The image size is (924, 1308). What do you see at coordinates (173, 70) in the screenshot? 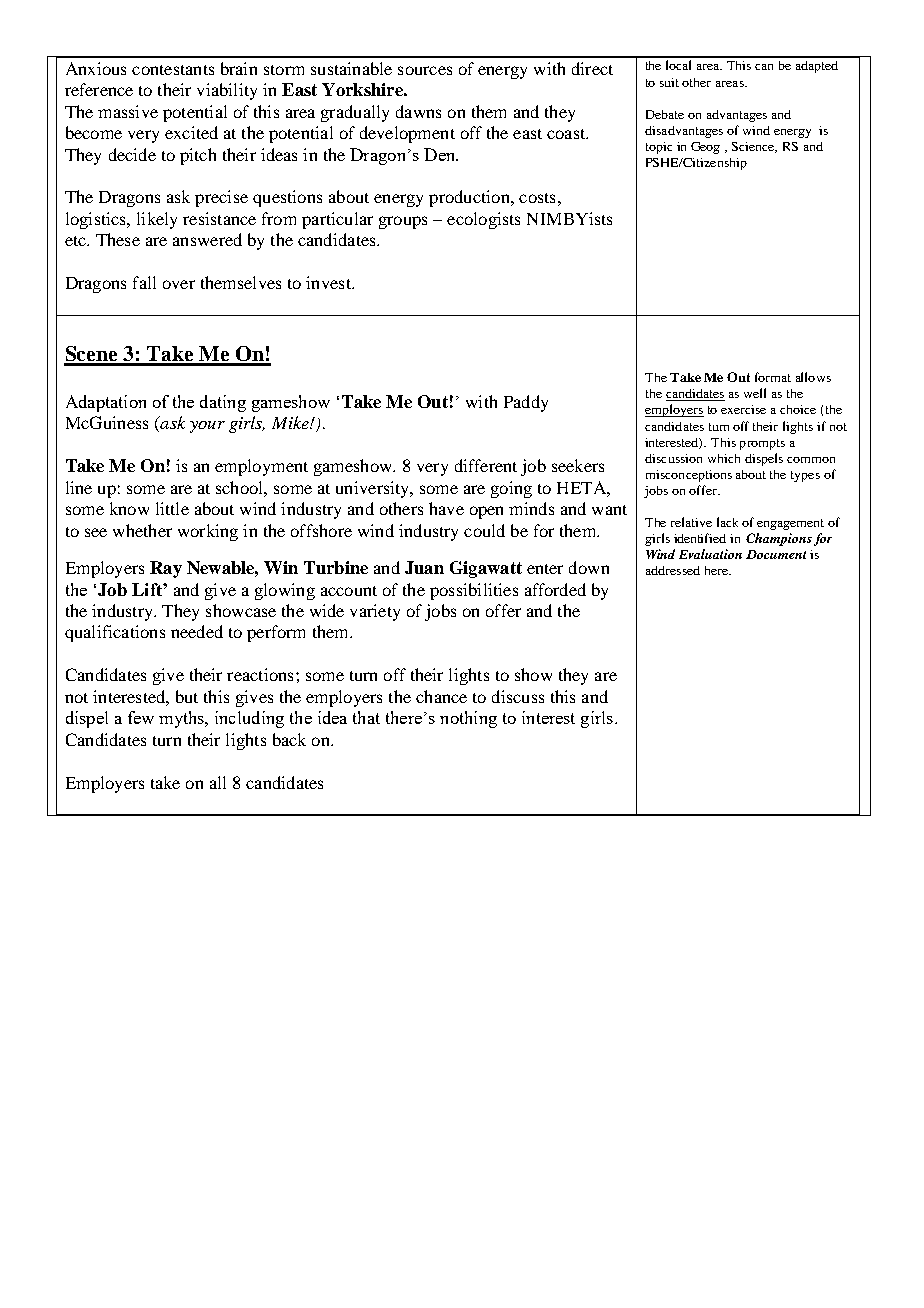
I see `contestants` at bounding box center [173, 70].
